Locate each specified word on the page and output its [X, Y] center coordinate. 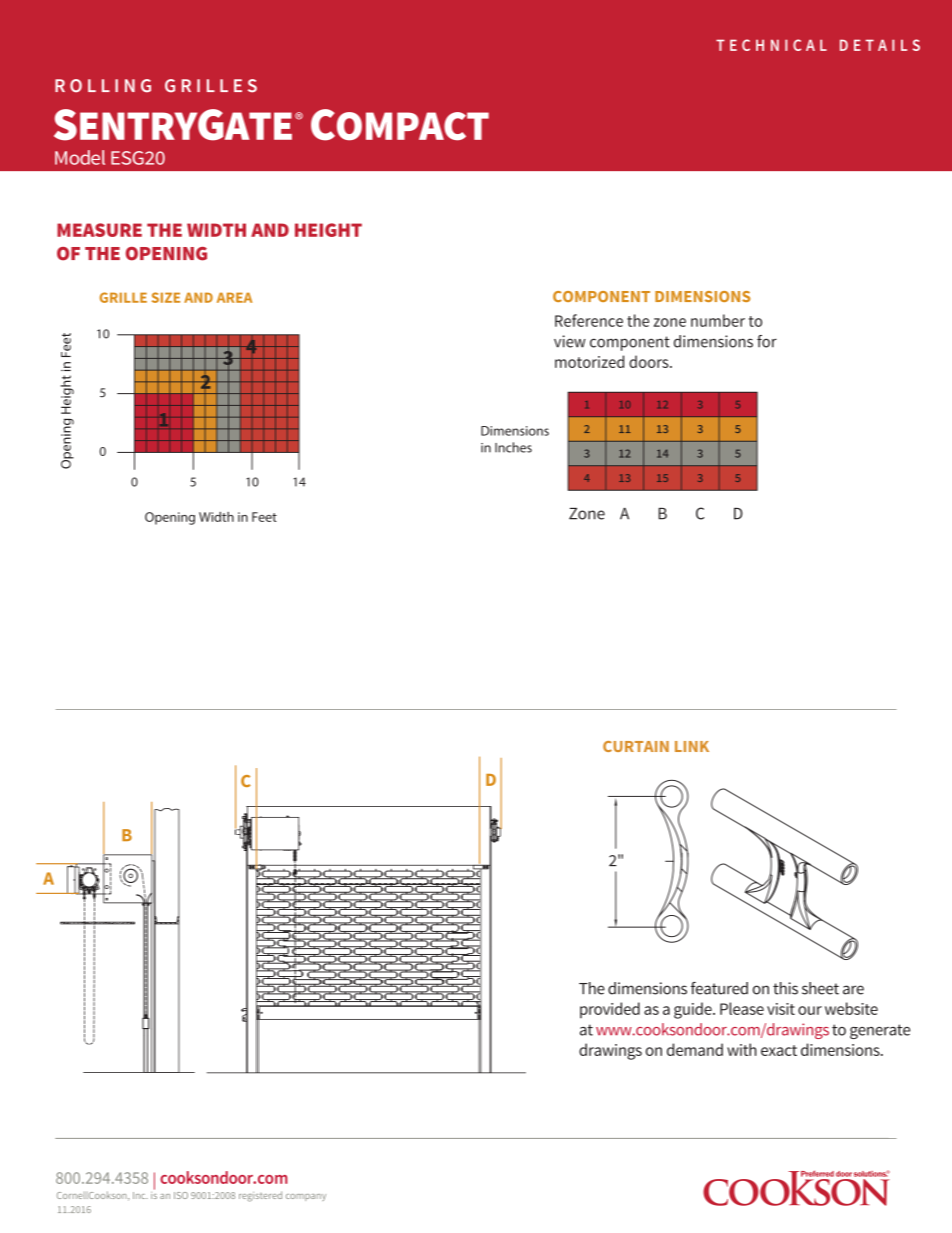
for [767, 341]
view [570, 341]
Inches [513, 447]
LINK [692, 746]
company [306, 1197]
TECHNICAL [771, 45]
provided [610, 1010]
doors [650, 361]
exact [779, 1050]
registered [260, 1196]
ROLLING [103, 86]
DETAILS [880, 45]
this [785, 988]
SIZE [166, 297]
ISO [181, 1195]
